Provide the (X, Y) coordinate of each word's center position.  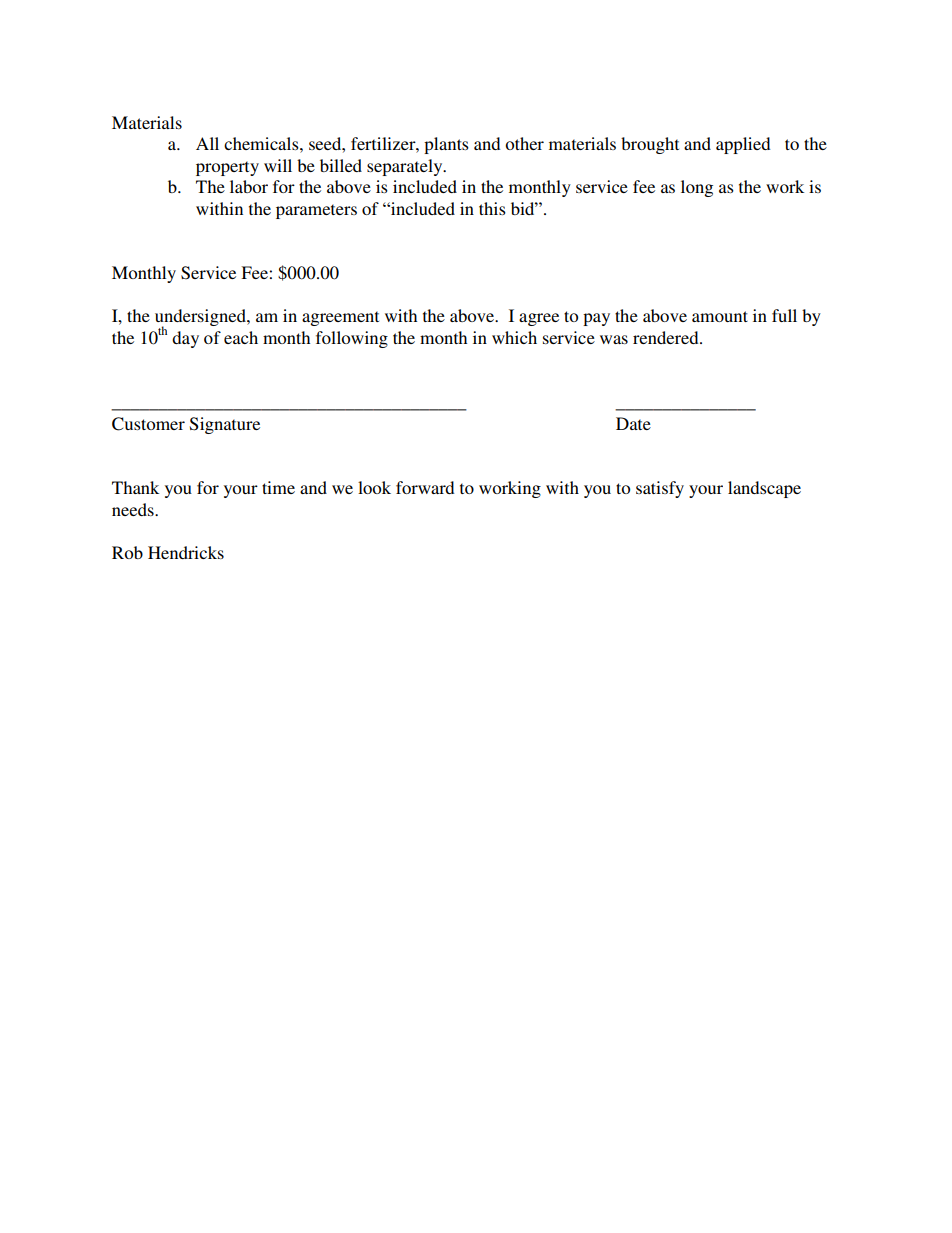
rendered (667, 337)
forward (425, 487)
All (207, 143)
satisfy (660, 489)
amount (720, 316)
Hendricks (186, 552)
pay (596, 319)
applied (743, 145)
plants (446, 145)
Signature (225, 425)
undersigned (201, 319)
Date (633, 423)
